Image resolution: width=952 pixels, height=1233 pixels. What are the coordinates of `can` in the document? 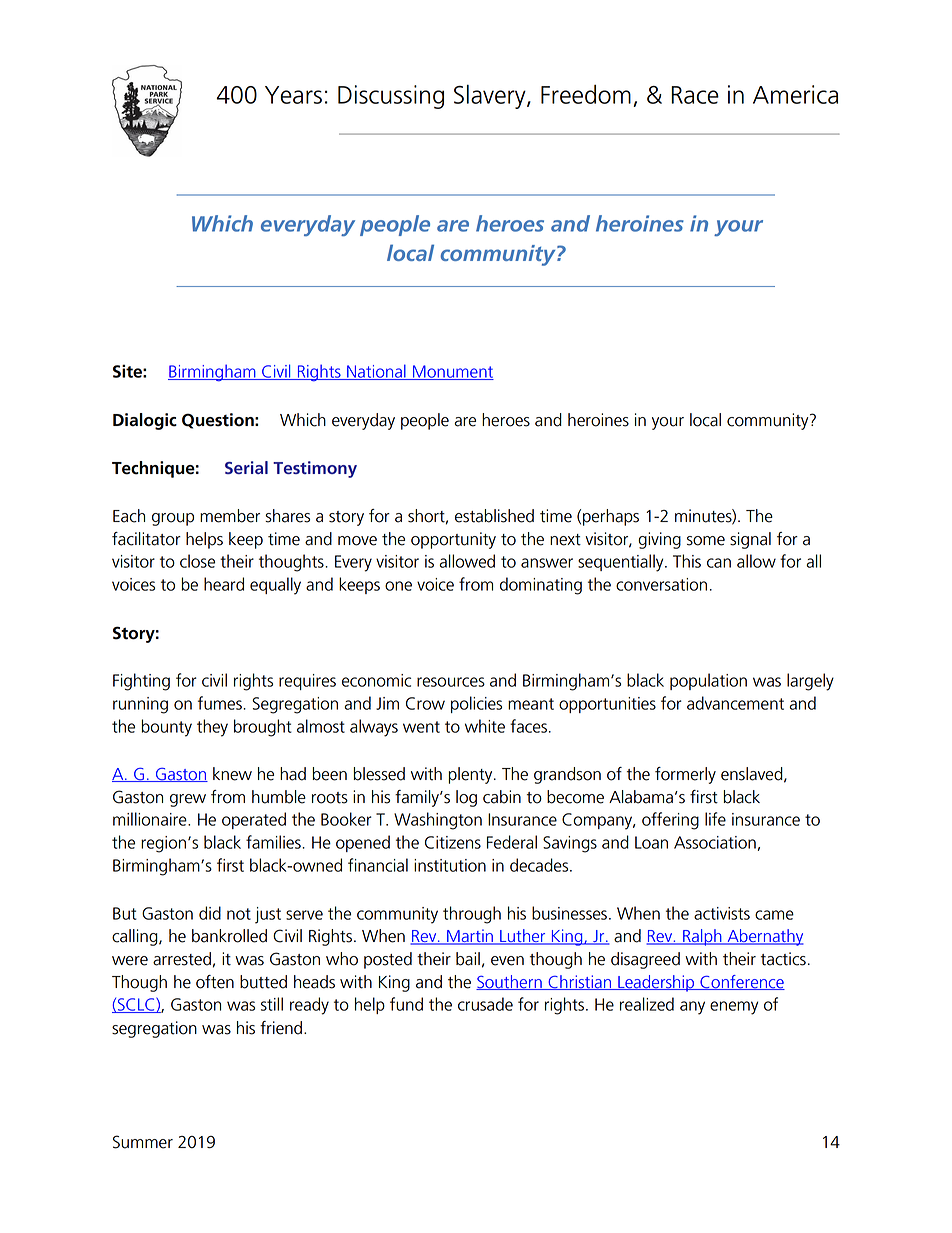 It's located at (719, 563).
